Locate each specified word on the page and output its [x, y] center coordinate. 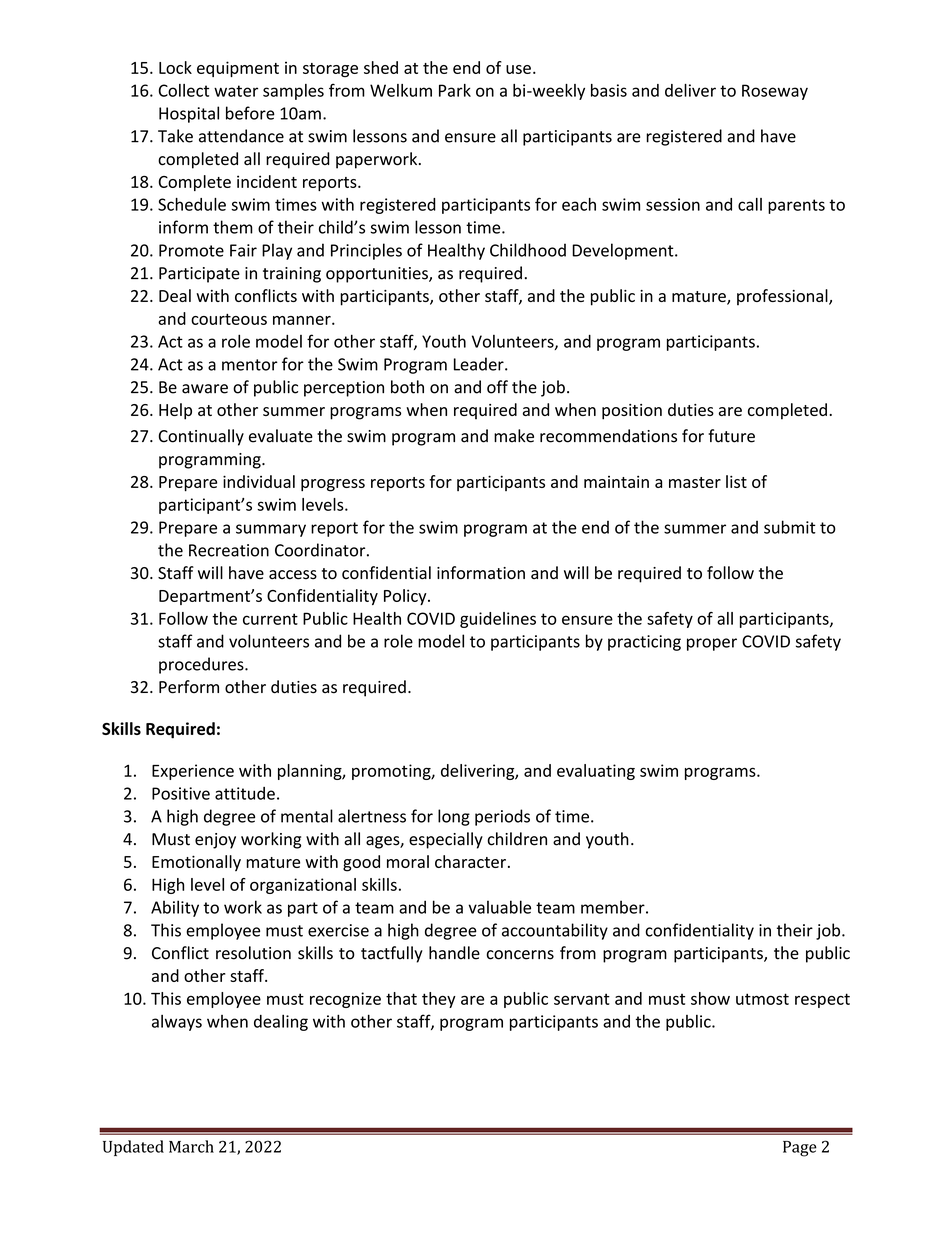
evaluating [596, 772]
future [731, 436]
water [236, 91]
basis [609, 90]
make [514, 436]
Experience [193, 772]
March [191, 1146]
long [454, 817]
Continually [201, 437]
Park [455, 90]
